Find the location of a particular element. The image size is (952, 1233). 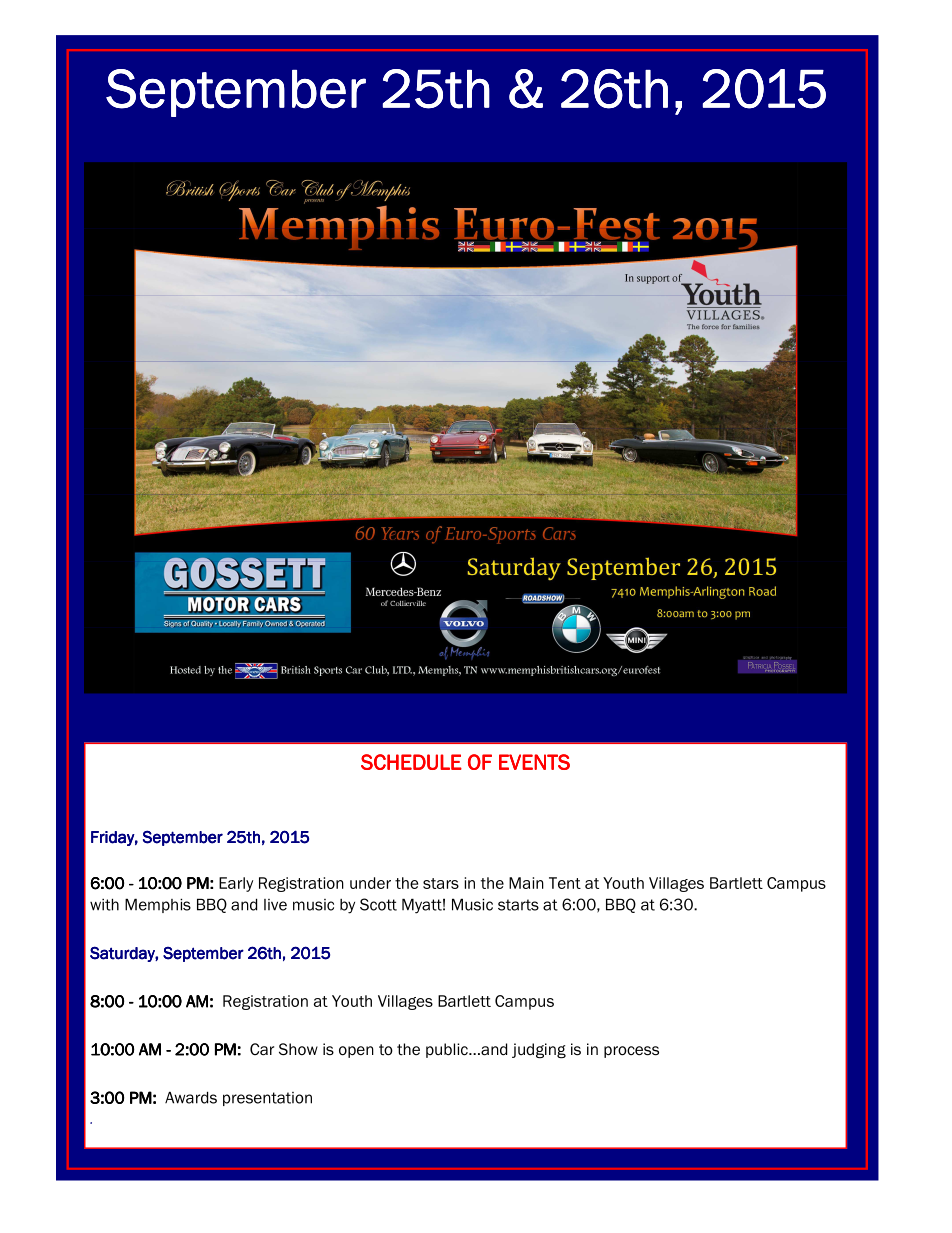

Awards is located at coordinates (191, 1097).
